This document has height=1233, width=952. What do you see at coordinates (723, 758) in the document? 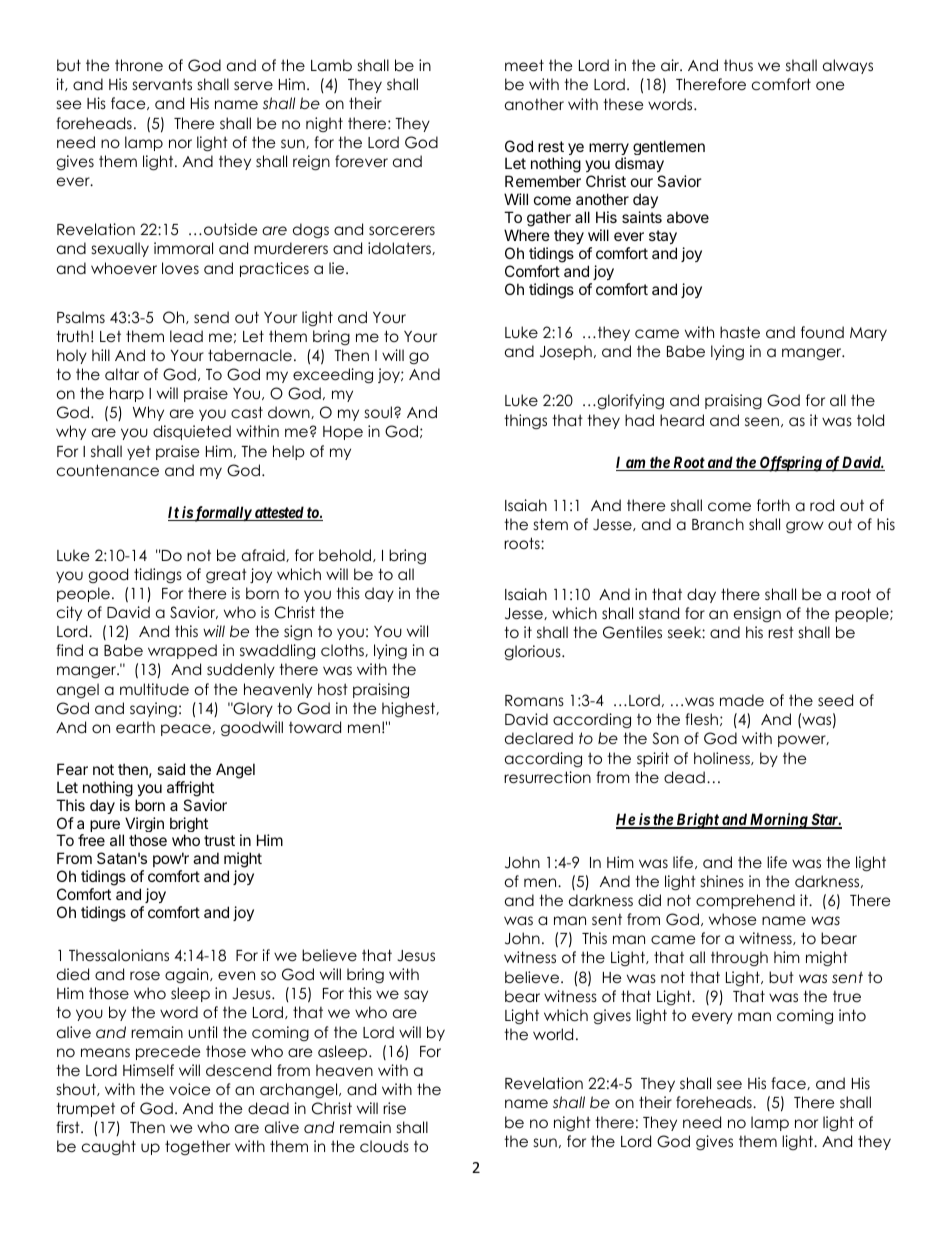
I see `holiness` at bounding box center [723, 758].
